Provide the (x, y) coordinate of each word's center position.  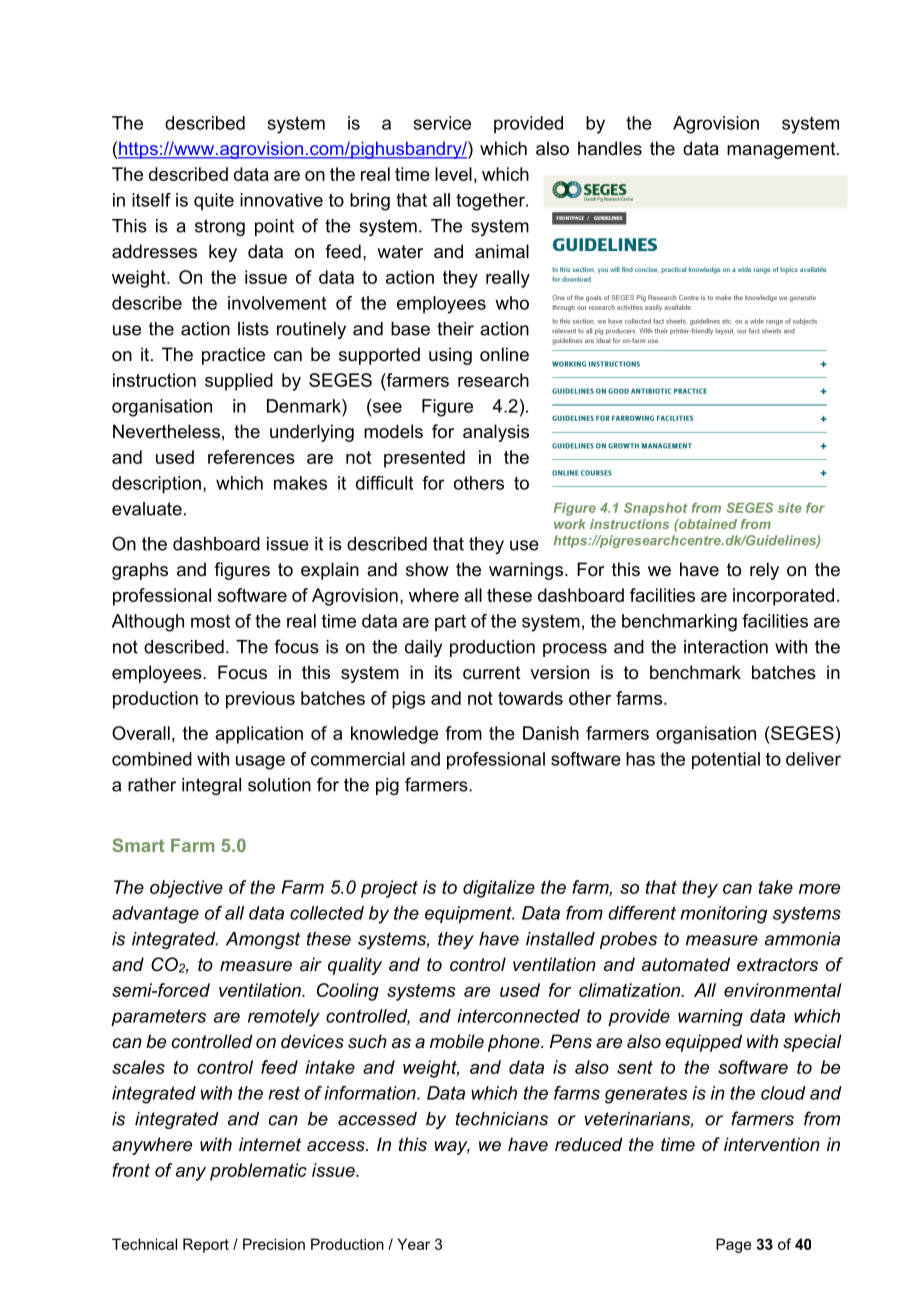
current (492, 673)
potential (726, 761)
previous (260, 700)
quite (214, 201)
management (782, 150)
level (453, 174)
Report (206, 1245)
